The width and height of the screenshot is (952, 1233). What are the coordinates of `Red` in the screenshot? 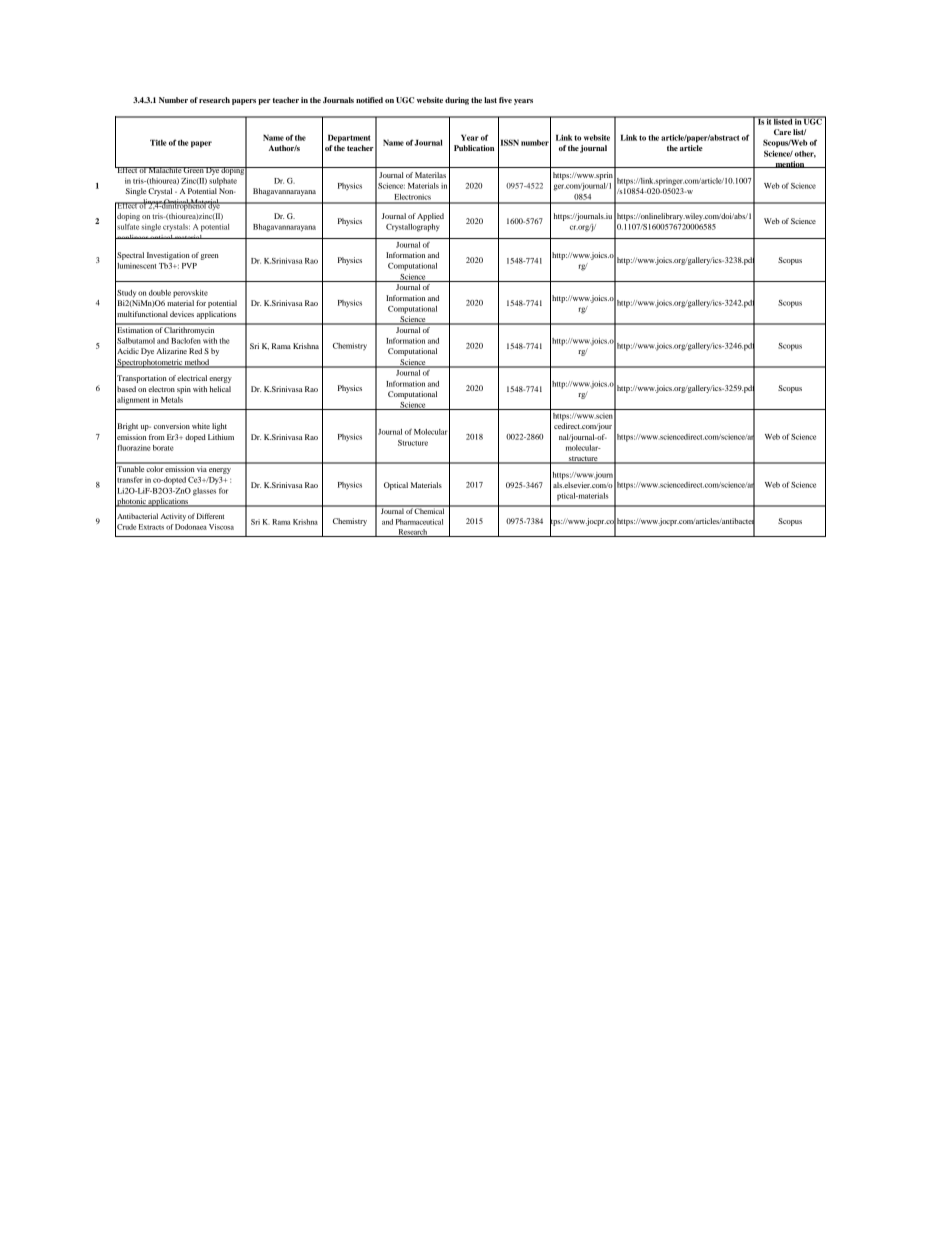 It's located at (195, 351).
